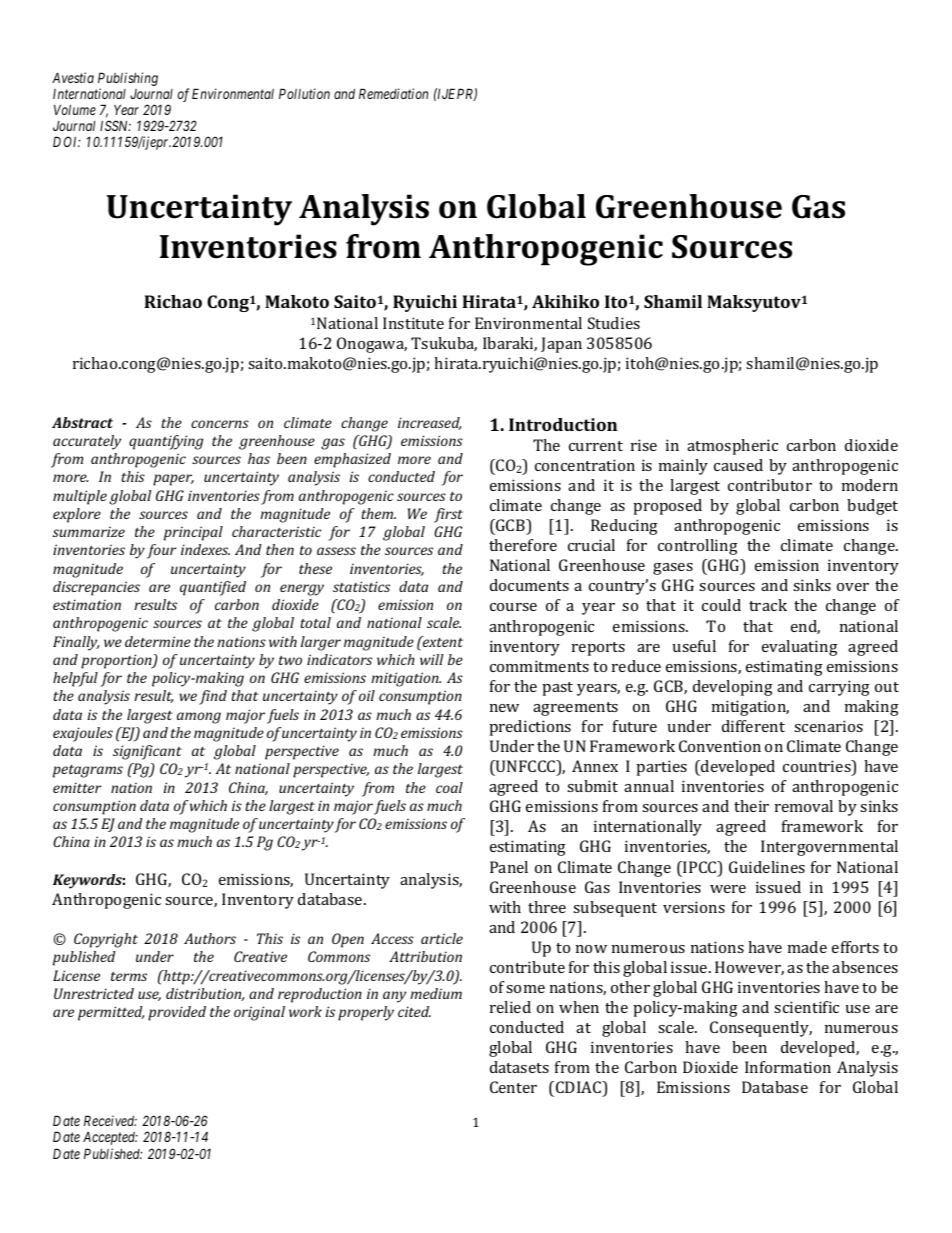  I want to click on track, so click(768, 605).
